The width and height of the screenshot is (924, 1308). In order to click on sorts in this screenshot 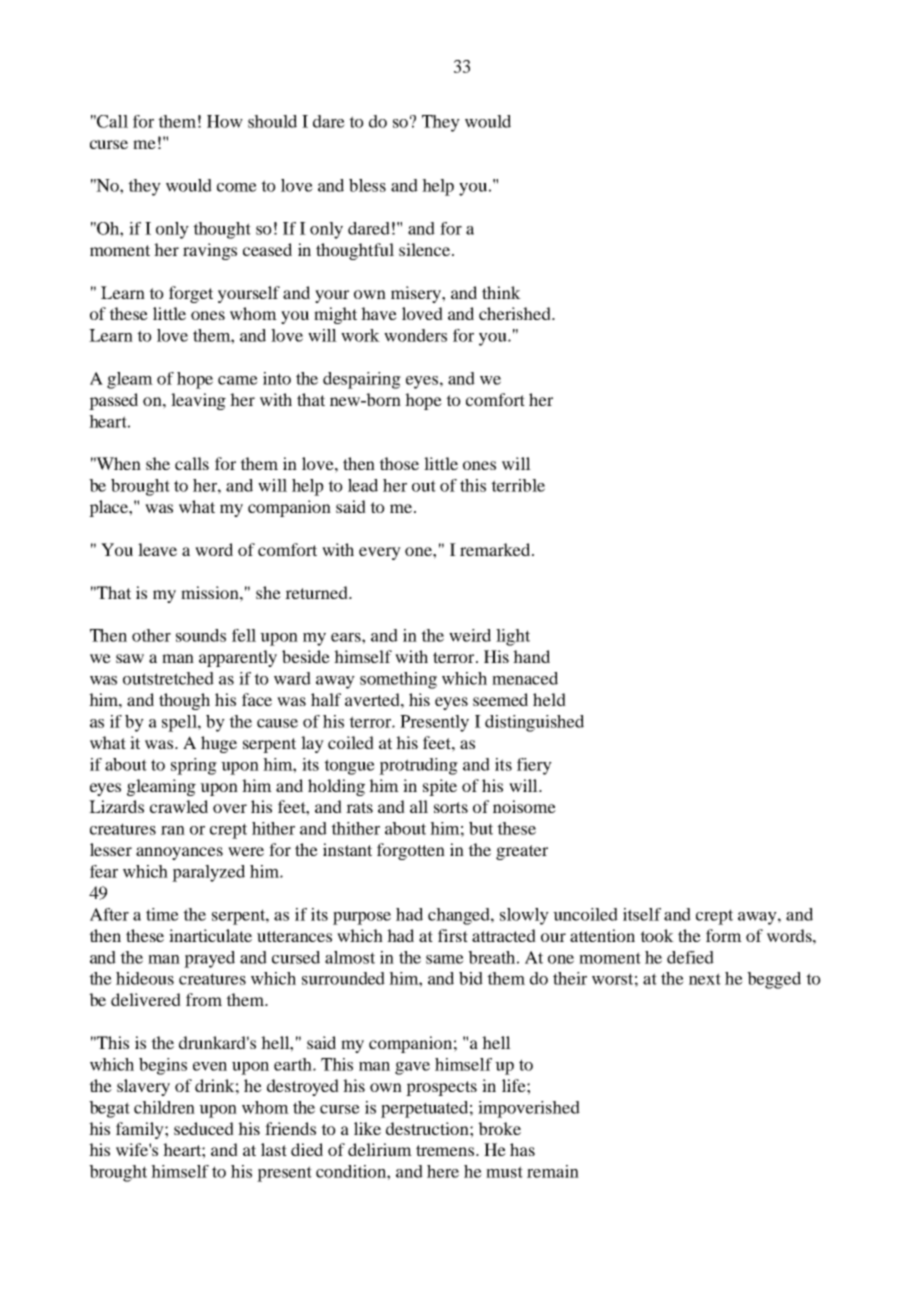, I will do `click(451, 807)`.
